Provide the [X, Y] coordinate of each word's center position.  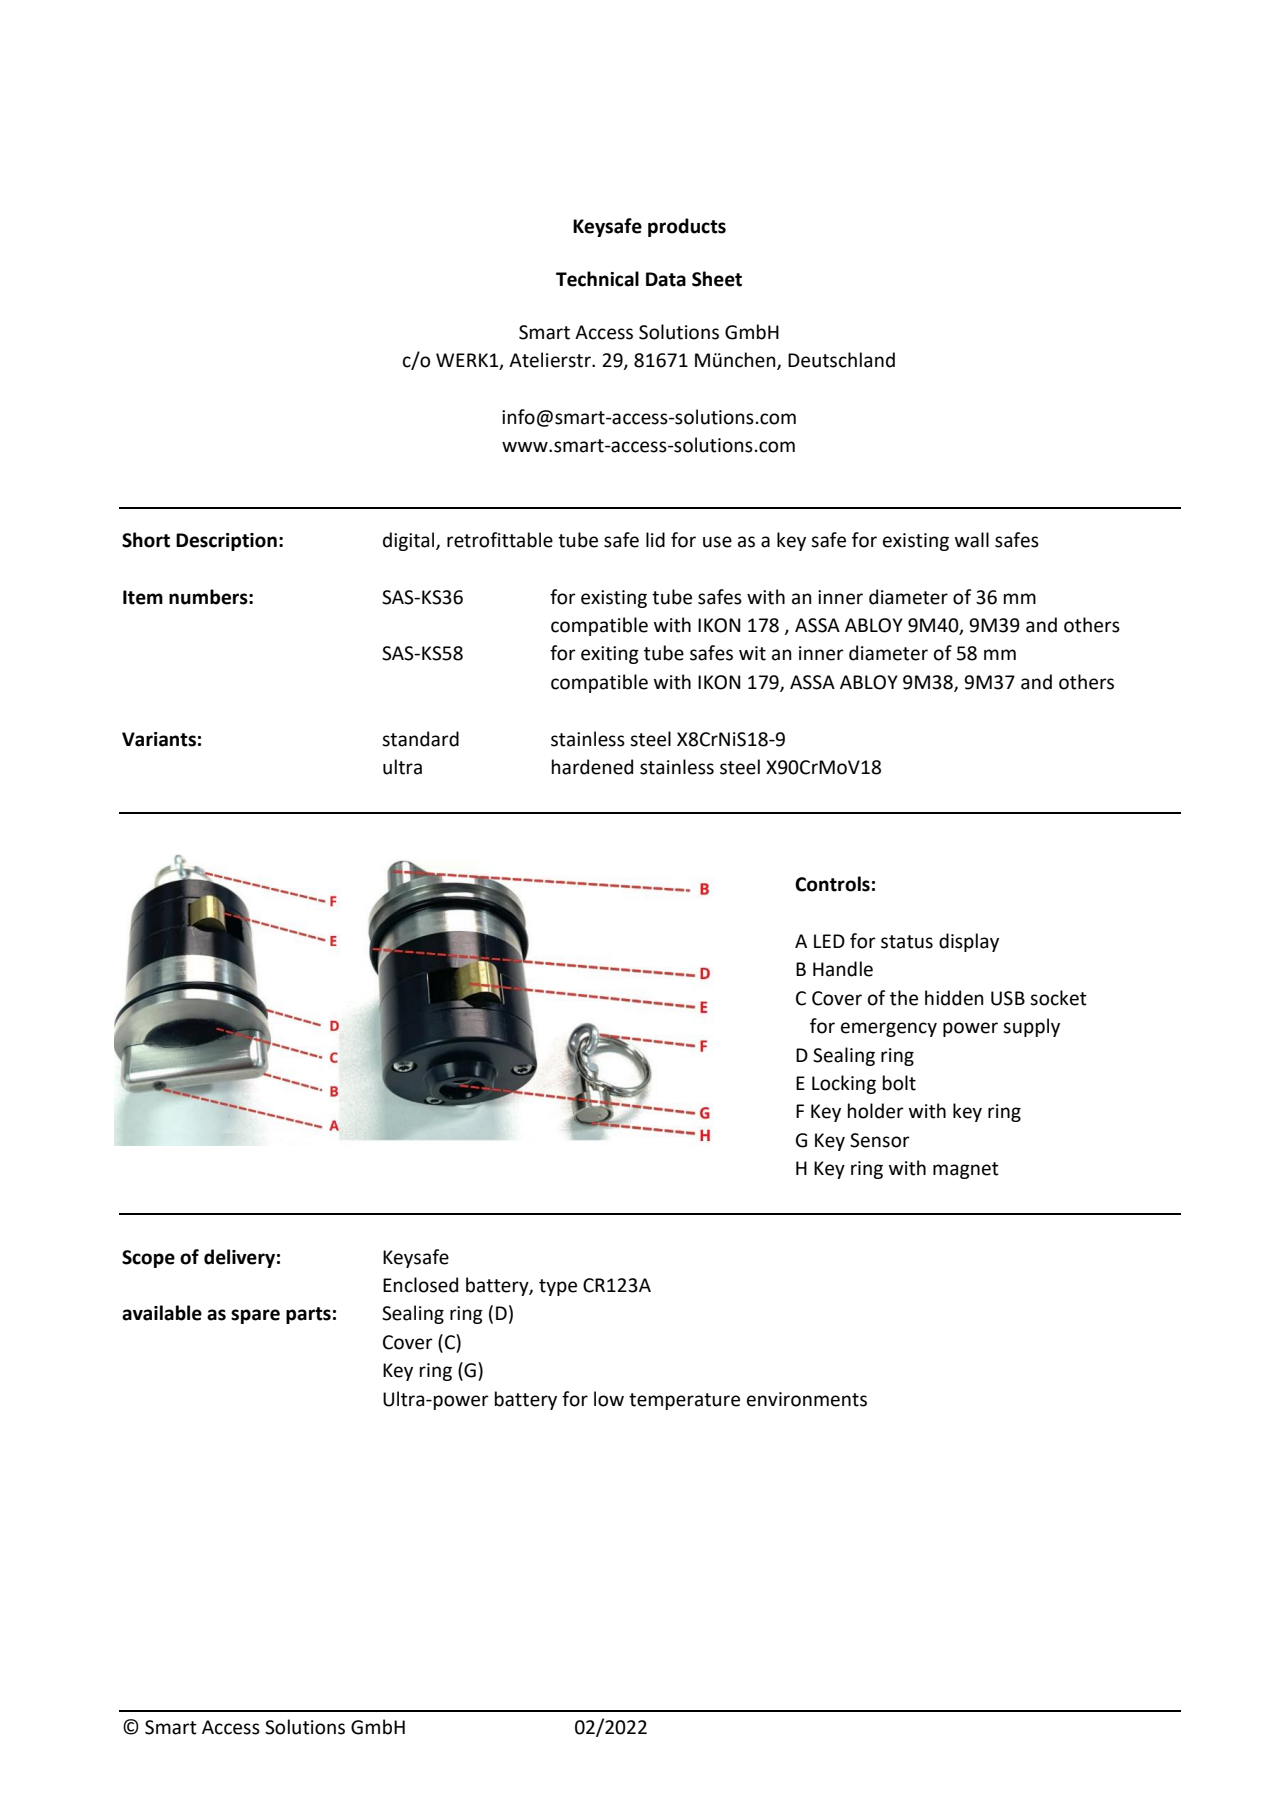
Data [666, 279]
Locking [844, 1084]
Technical [597, 279]
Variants [159, 739]
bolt [899, 1083]
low [609, 1399]
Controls [832, 884]
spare [255, 1316]
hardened [592, 767]
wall [972, 540]
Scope [148, 1259]
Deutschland [841, 360]
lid [655, 540]
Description [226, 542]
